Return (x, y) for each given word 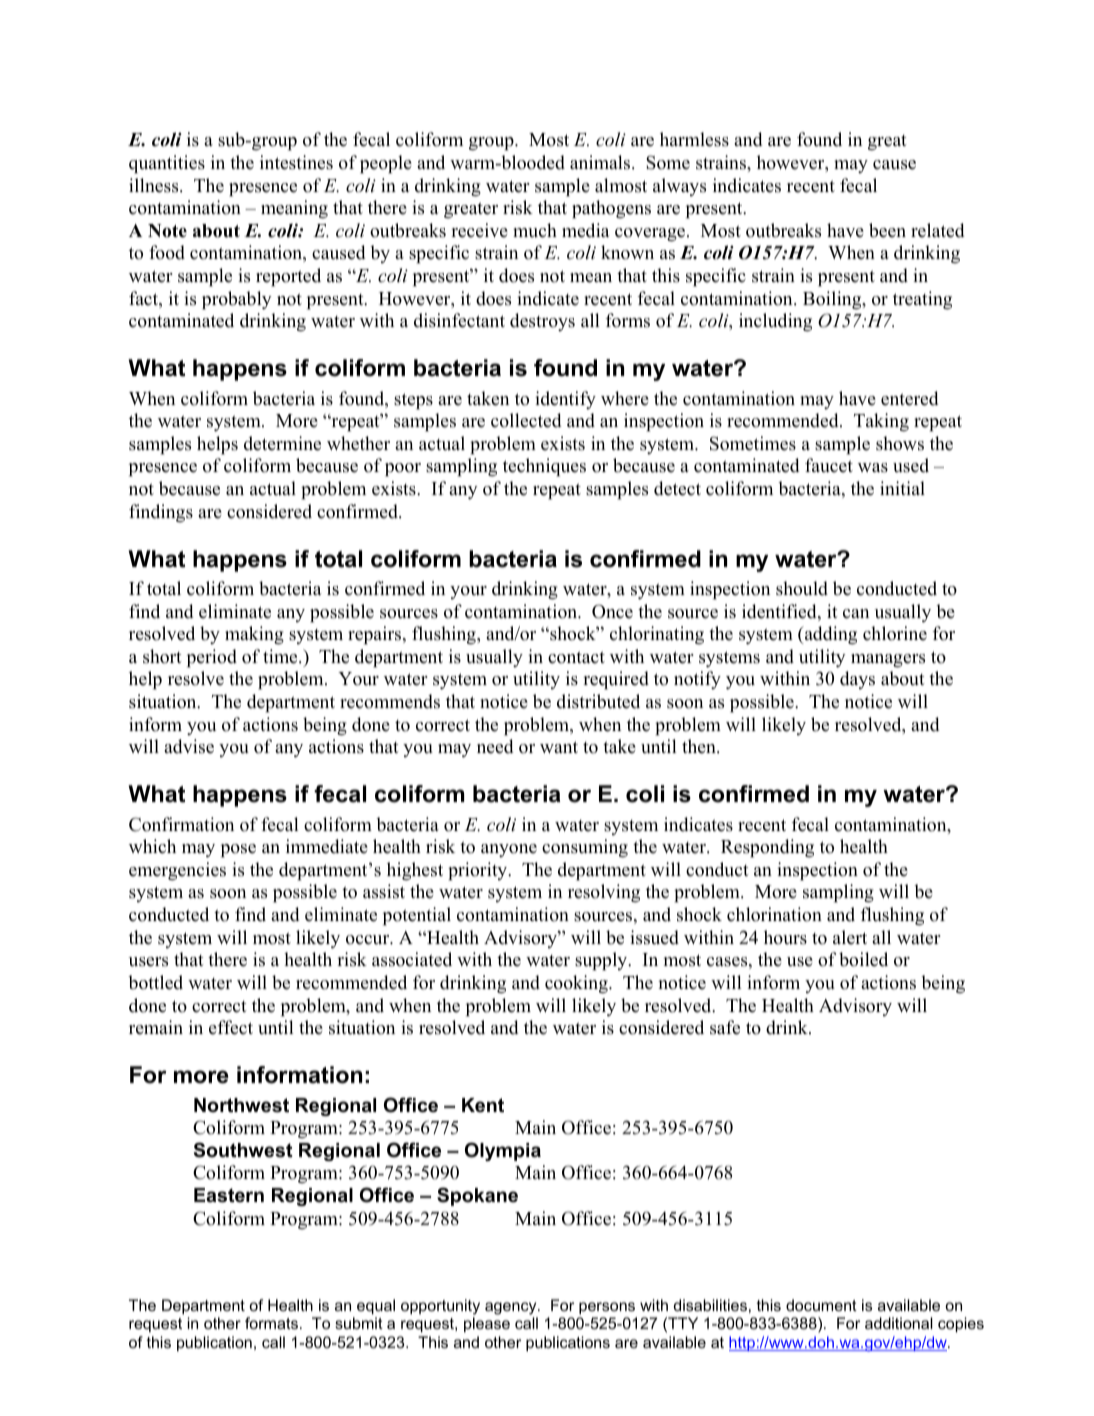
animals (601, 162)
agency (512, 1308)
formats (271, 1323)
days (857, 680)
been (887, 230)
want (559, 747)
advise (189, 746)
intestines (296, 162)
